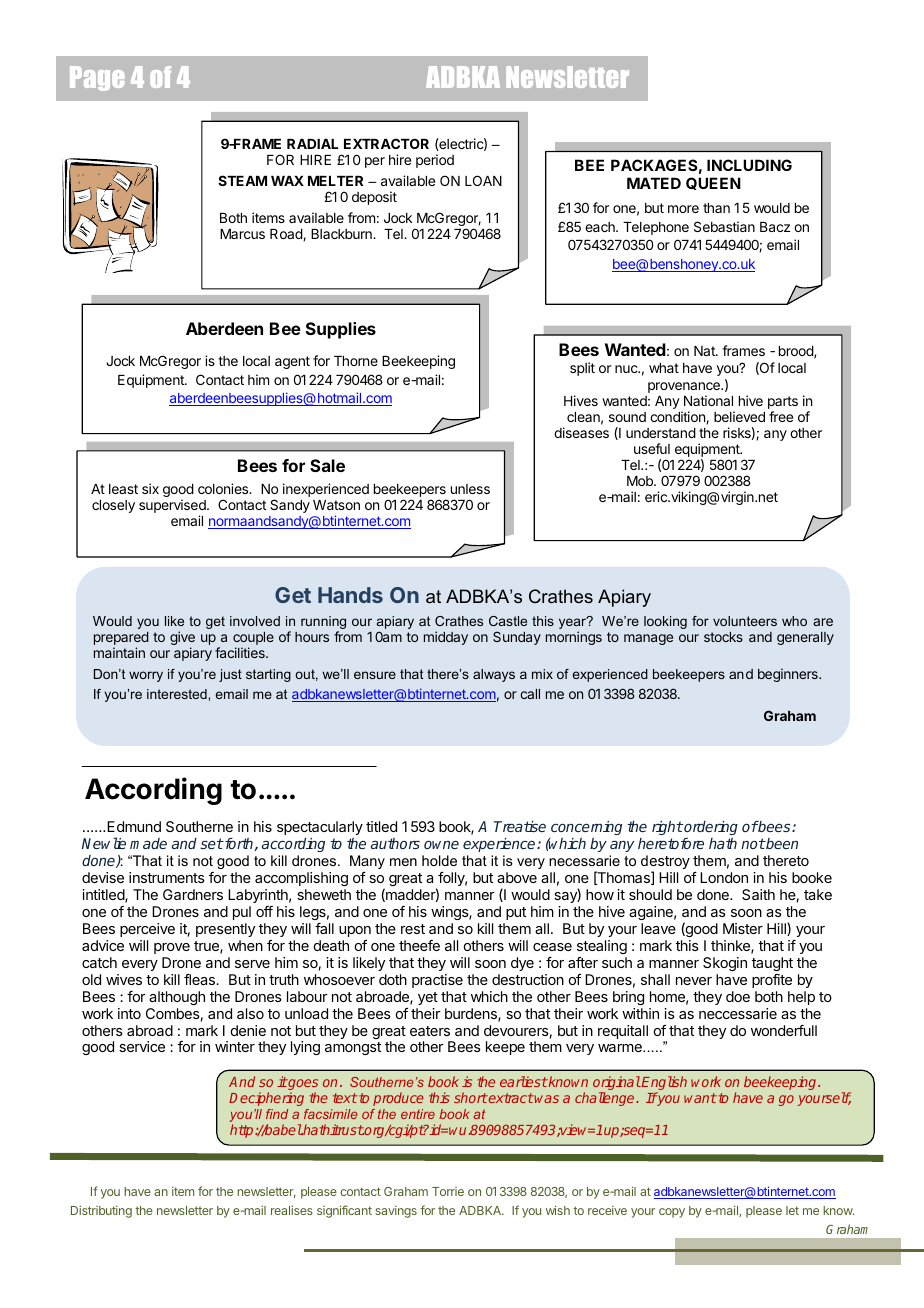 The width and height of the screenshot is (924, 1308). I want to click on Page, so click(97, 78).
